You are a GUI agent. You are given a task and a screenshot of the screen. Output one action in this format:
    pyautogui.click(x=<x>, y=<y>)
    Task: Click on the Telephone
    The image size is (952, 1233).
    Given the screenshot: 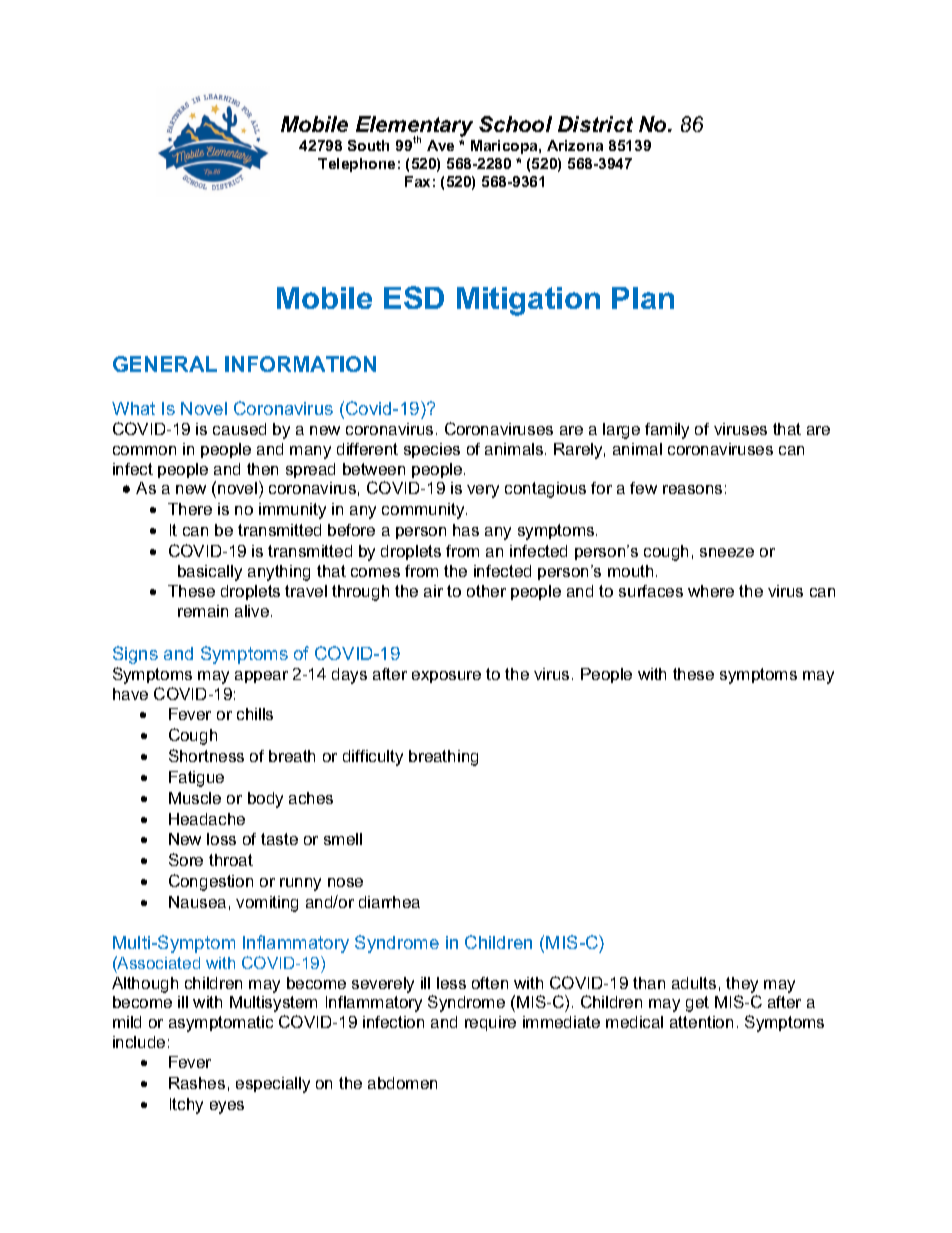 What is the action you would take?
    pyautogui.click(x=356, y=165)
